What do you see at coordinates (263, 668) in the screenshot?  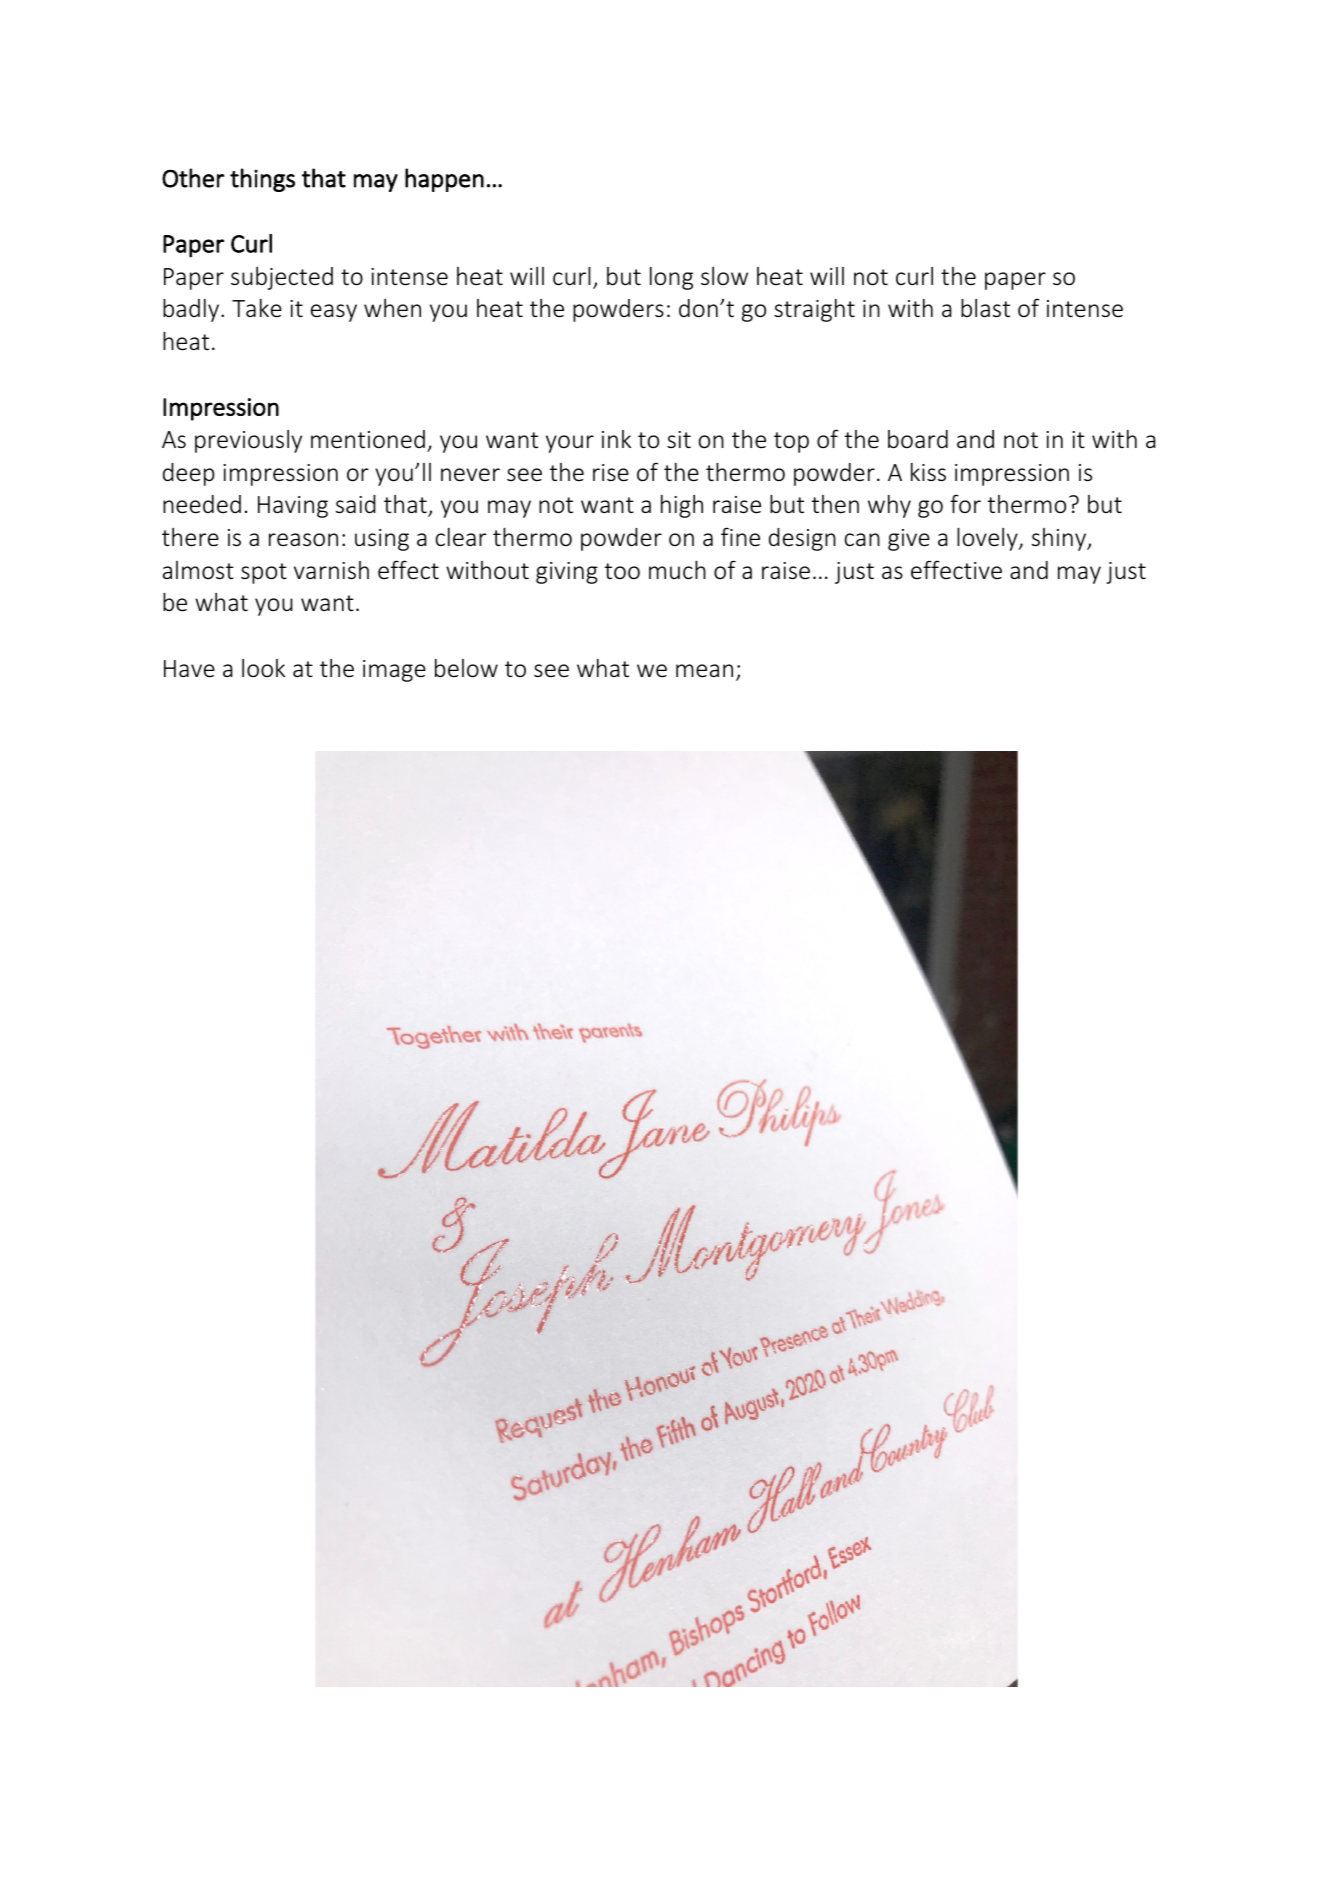 I see `look` at bounding box center [263, 668].
